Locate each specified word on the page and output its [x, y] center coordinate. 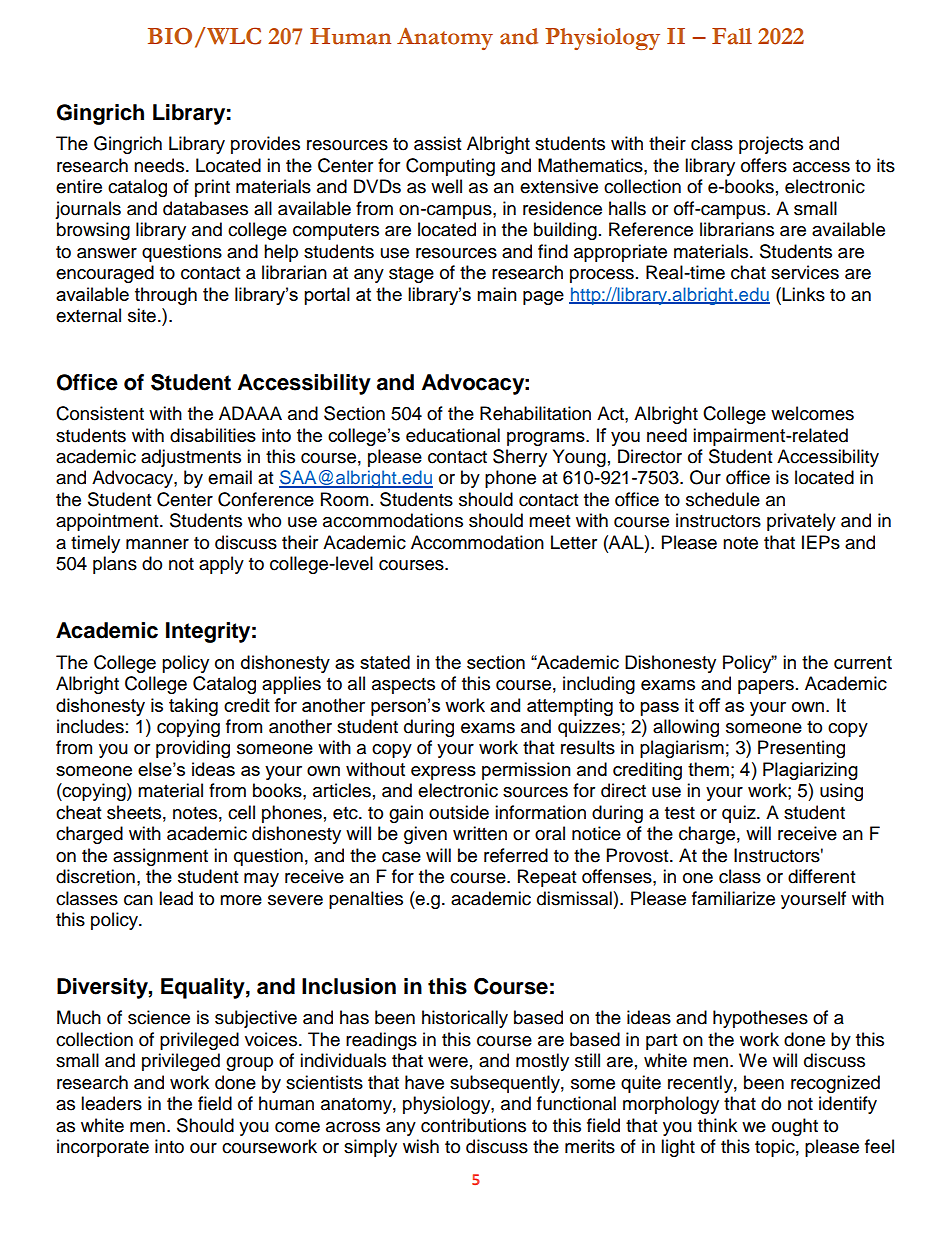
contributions [473, 1125]
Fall [732, 36]
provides [265, 145]
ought [795, 1127]
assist [437, 143]
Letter [574, 542]
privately [801, 522]
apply [221, 565]
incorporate [103, 1148]
